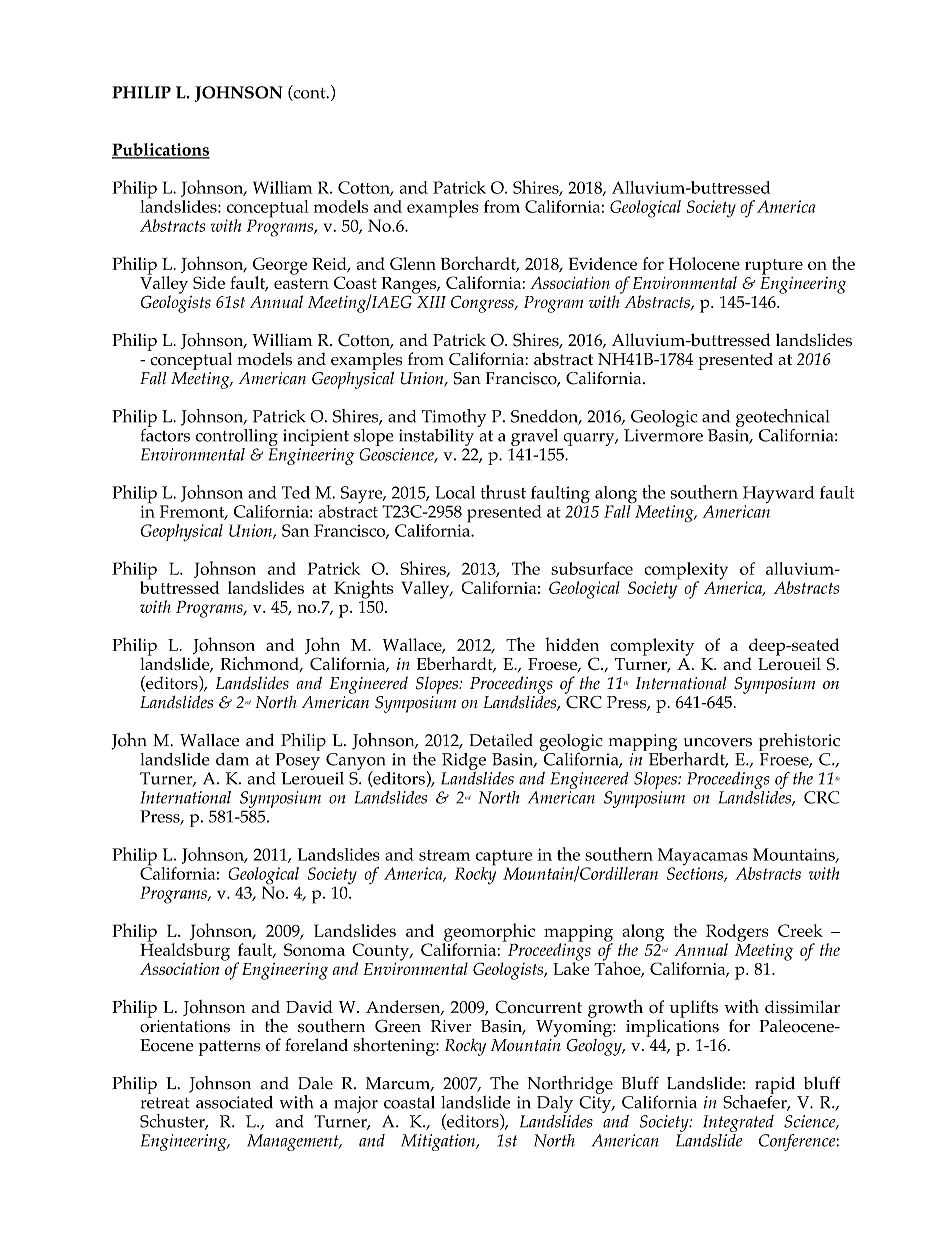  I want to click on Holocene, so click(704, 263).
